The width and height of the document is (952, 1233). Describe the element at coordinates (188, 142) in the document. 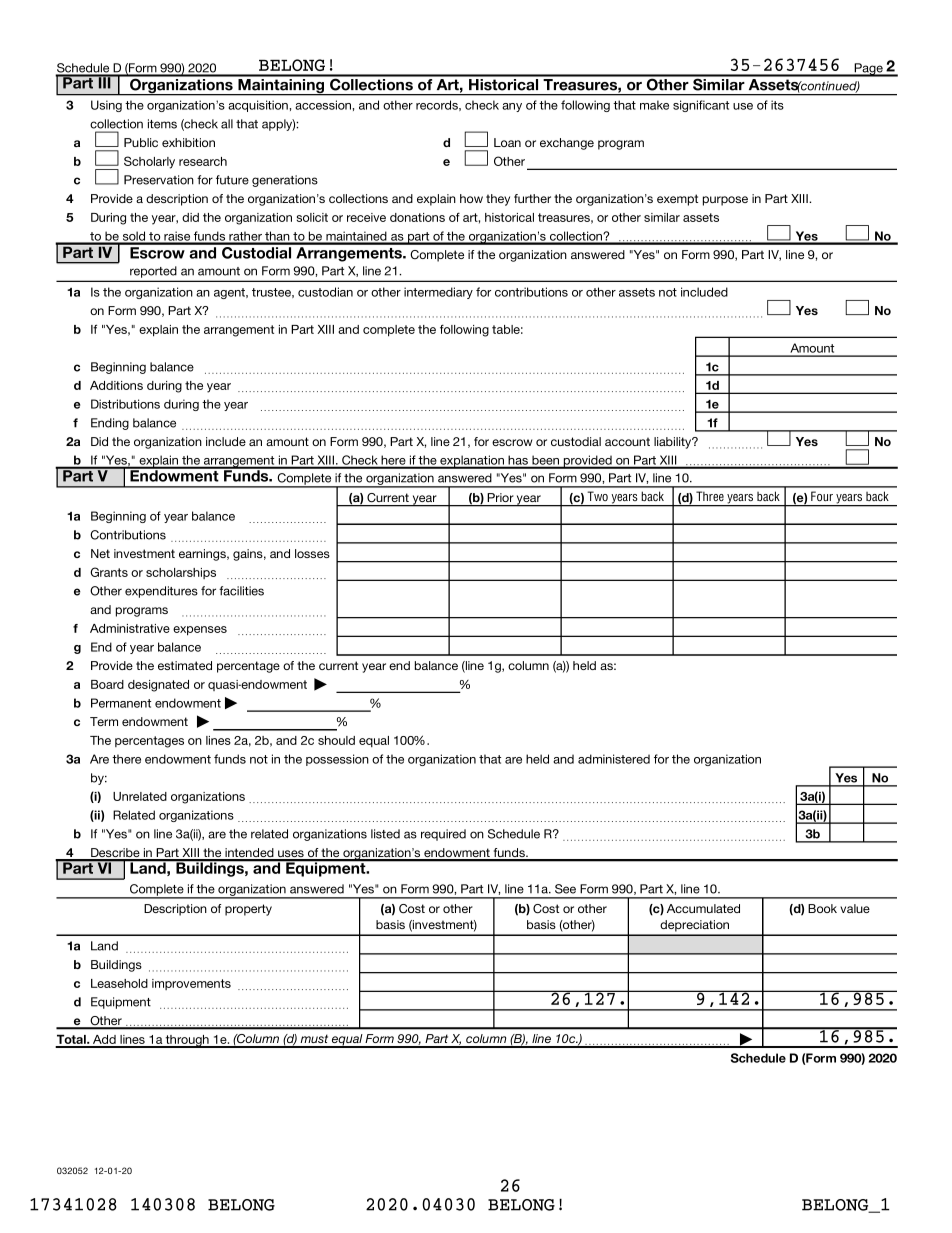

I see `exhibition` at that location.
